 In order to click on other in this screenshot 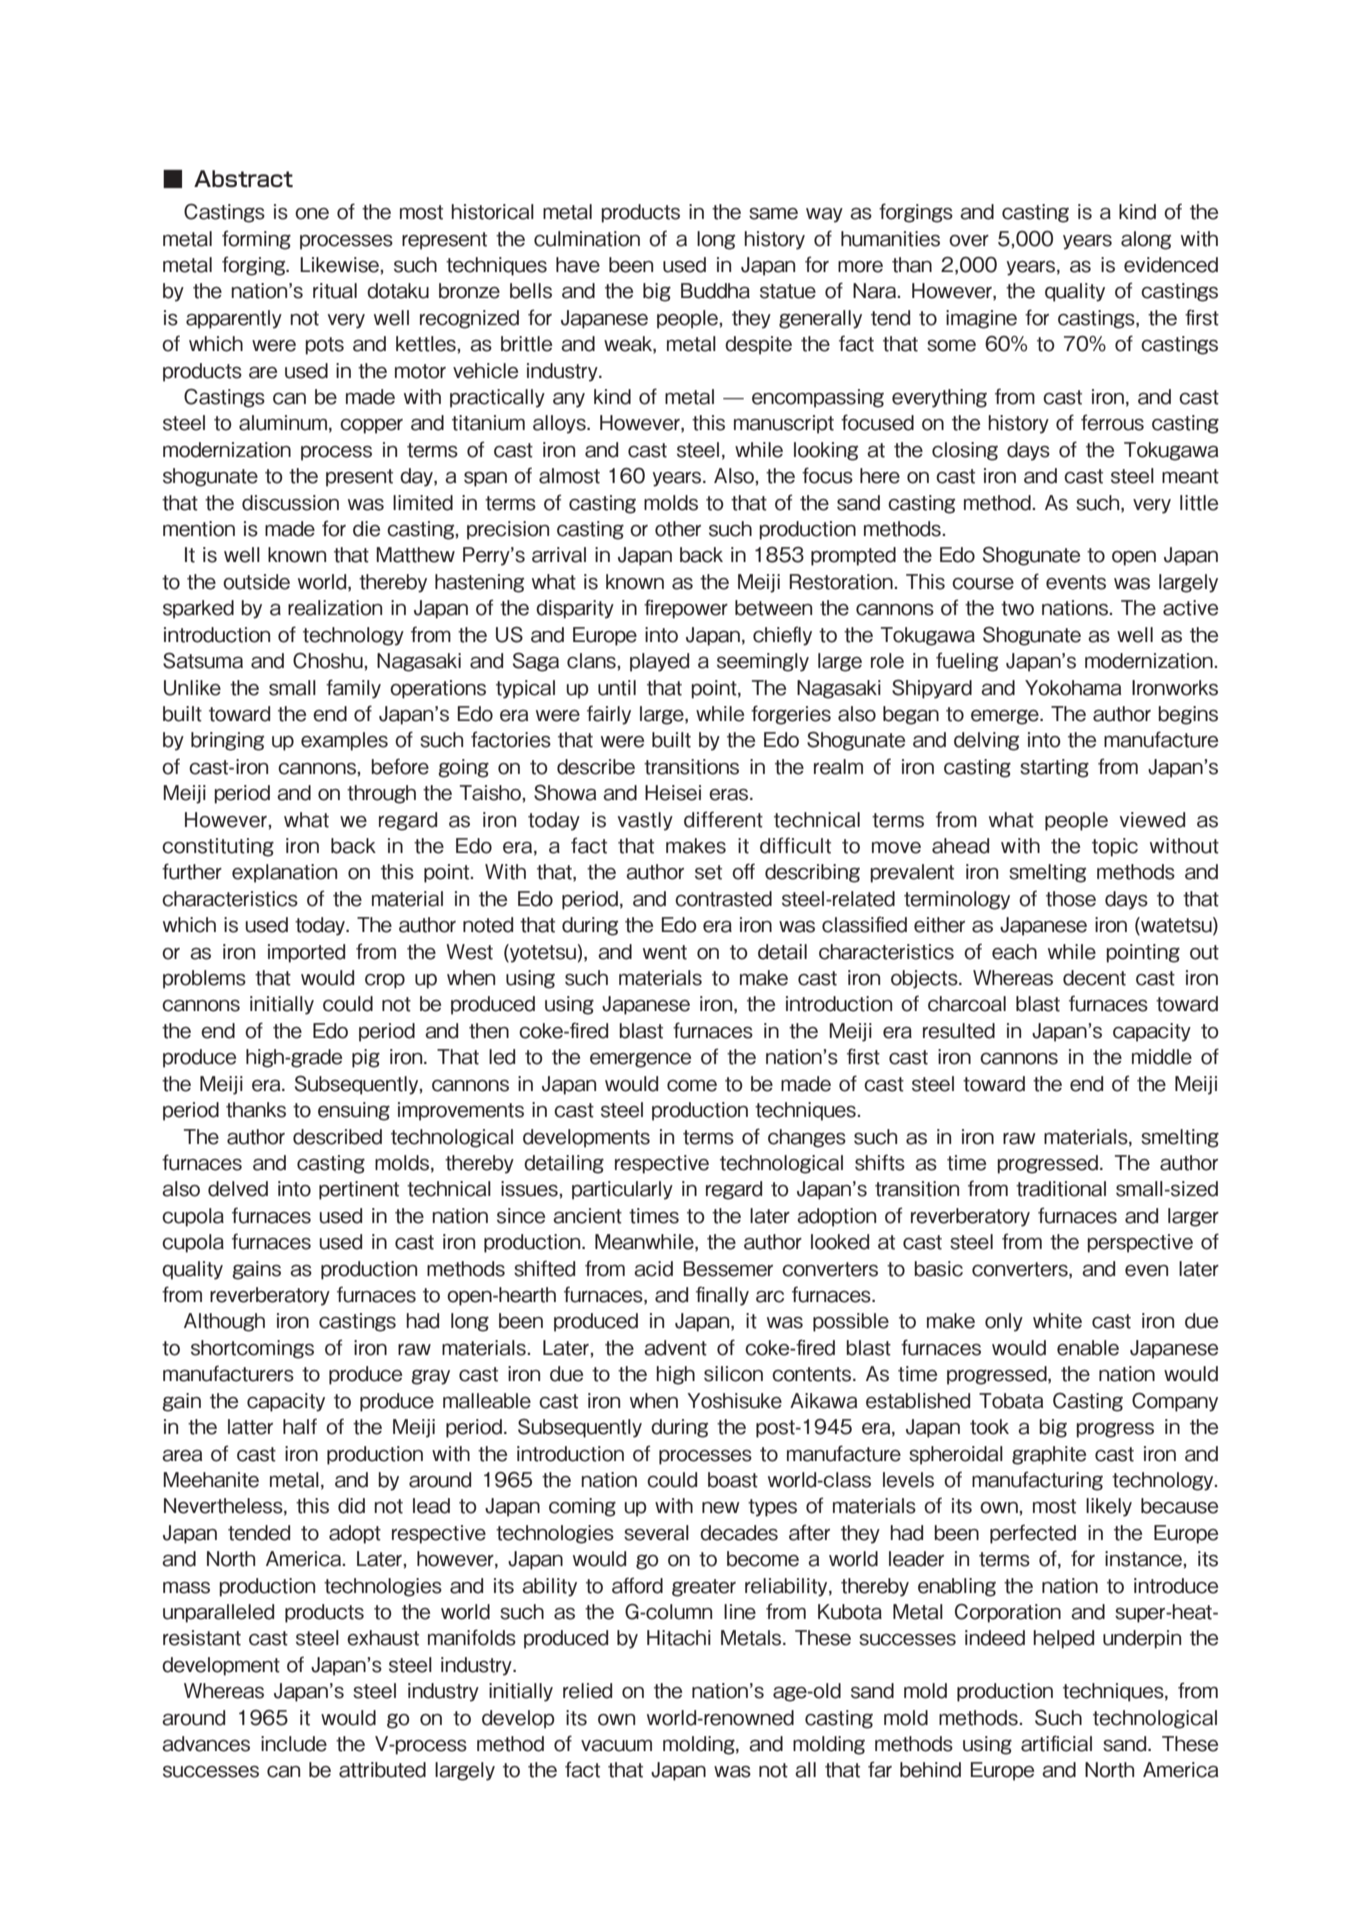, I will do `click(678, 529)`.
